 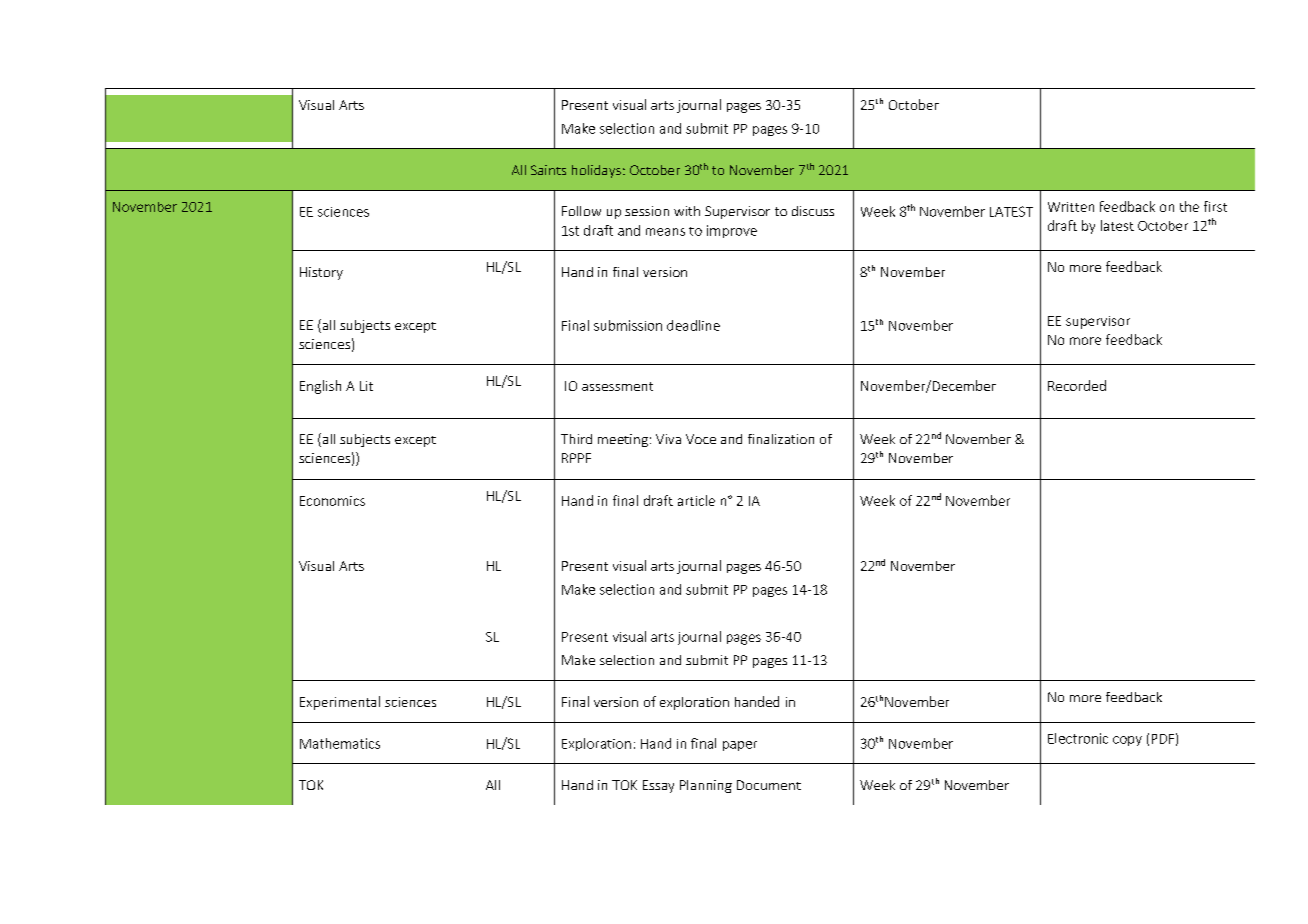 I want to click on Economics, so click(x=332, y=501).
